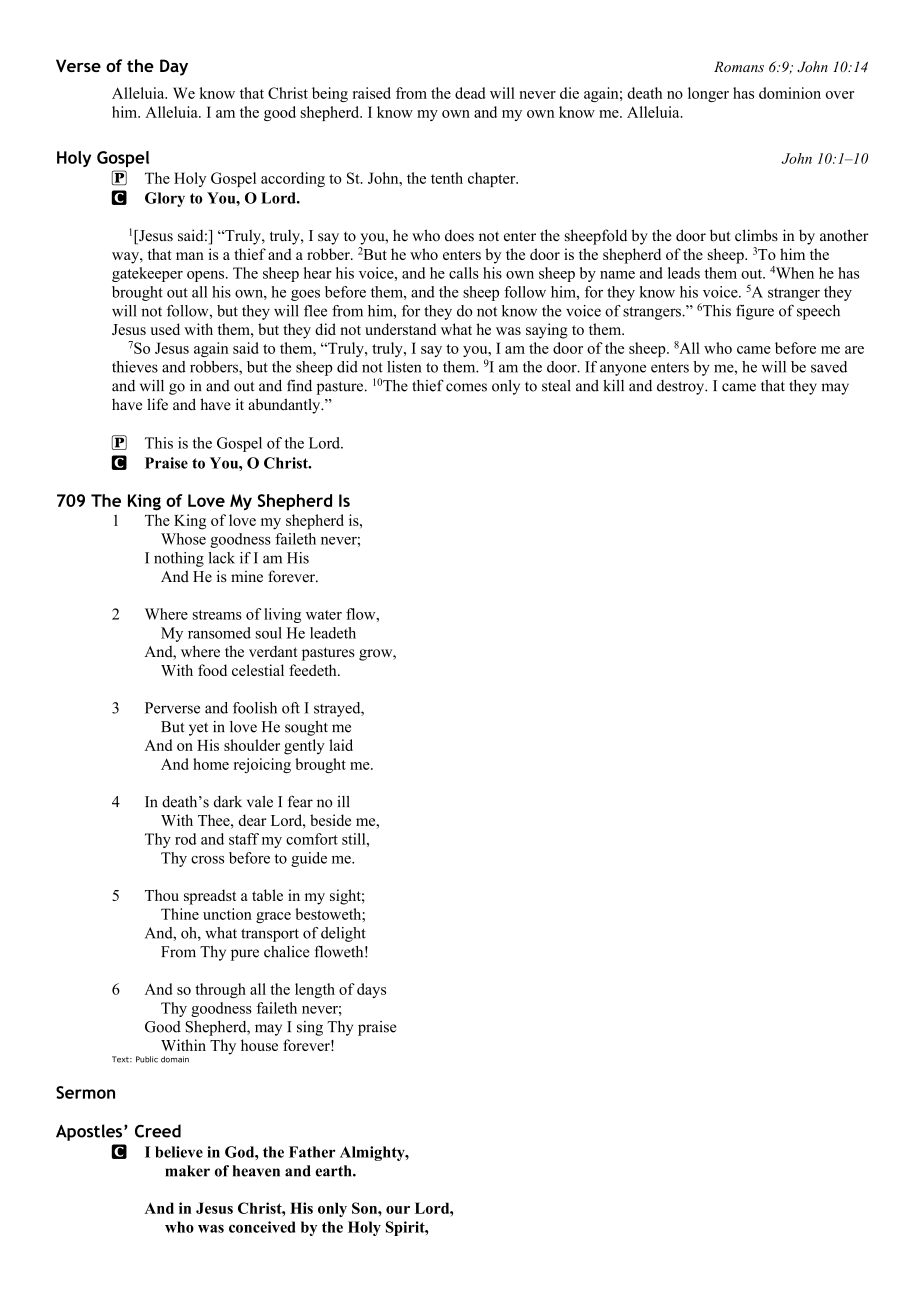  I want to click on Glory, so click(165, 199).
